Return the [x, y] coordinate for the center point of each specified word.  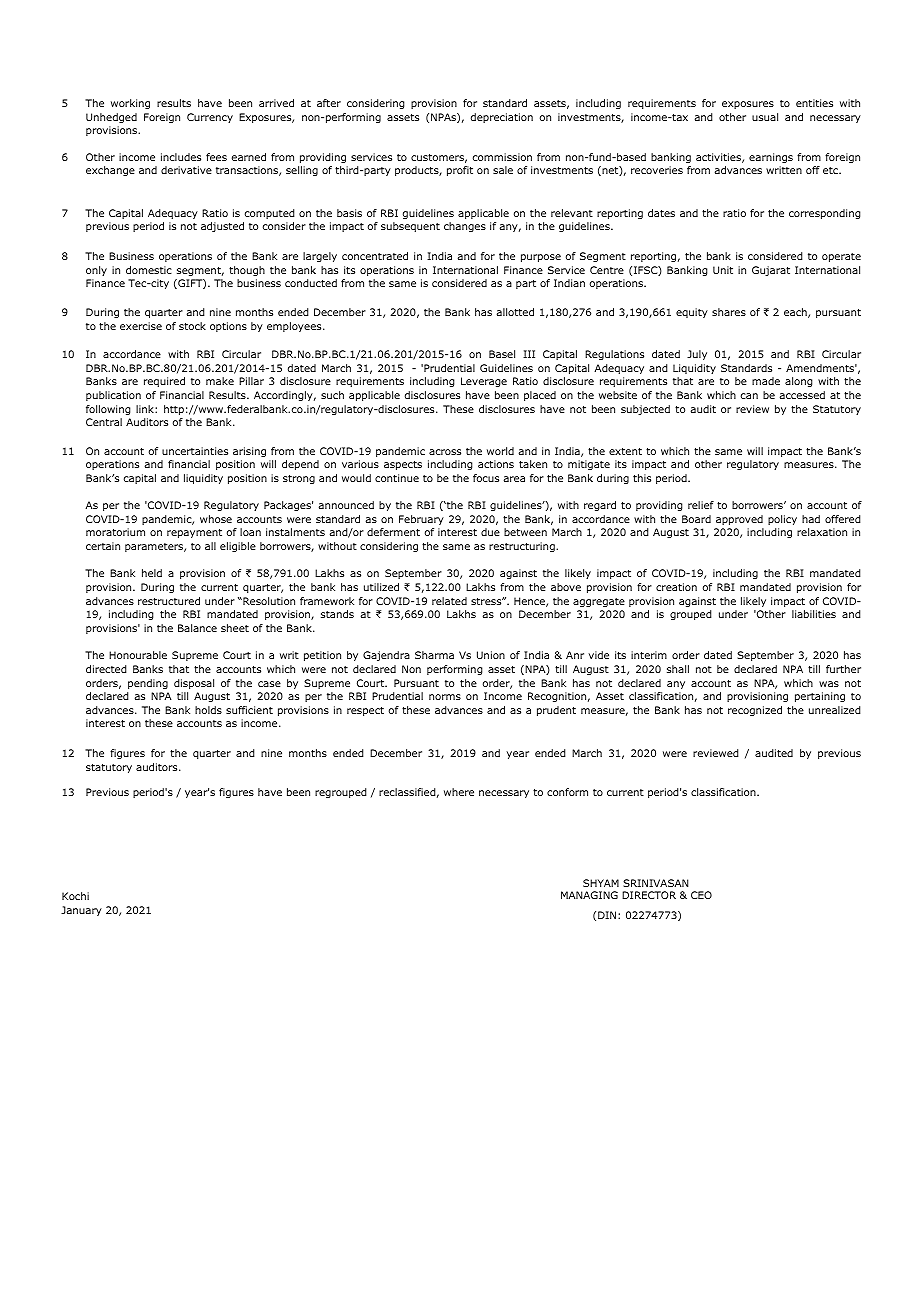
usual [765, 117]
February [421, 520]
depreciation [502, 118]
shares [729, 312]
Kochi [75, 896]
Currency [210, 118]
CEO [701, 895]
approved [739, 520]
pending [148, 684]
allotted [515, 312]
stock [192, 326]
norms [445, 697]
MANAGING [589, 895]
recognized [755, 711]
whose [216, 519]
